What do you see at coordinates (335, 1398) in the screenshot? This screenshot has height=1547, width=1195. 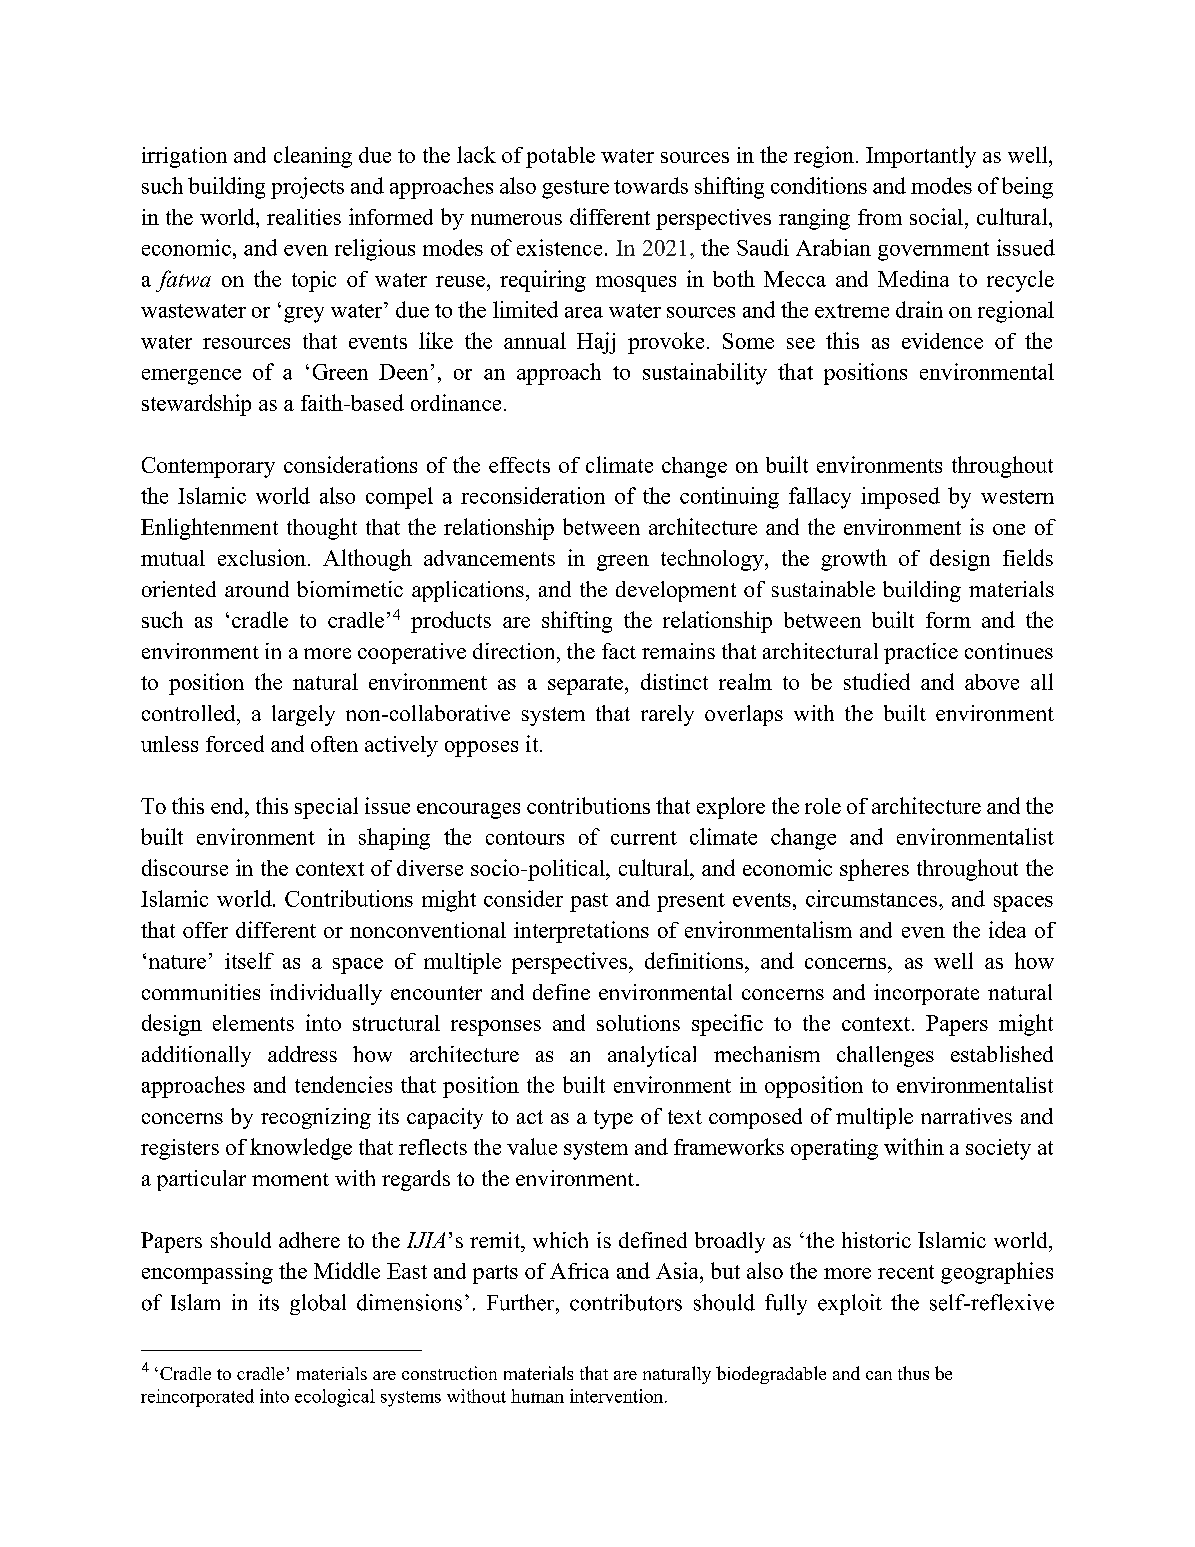 I see `ecological` at bounding box center [335, 1398].
